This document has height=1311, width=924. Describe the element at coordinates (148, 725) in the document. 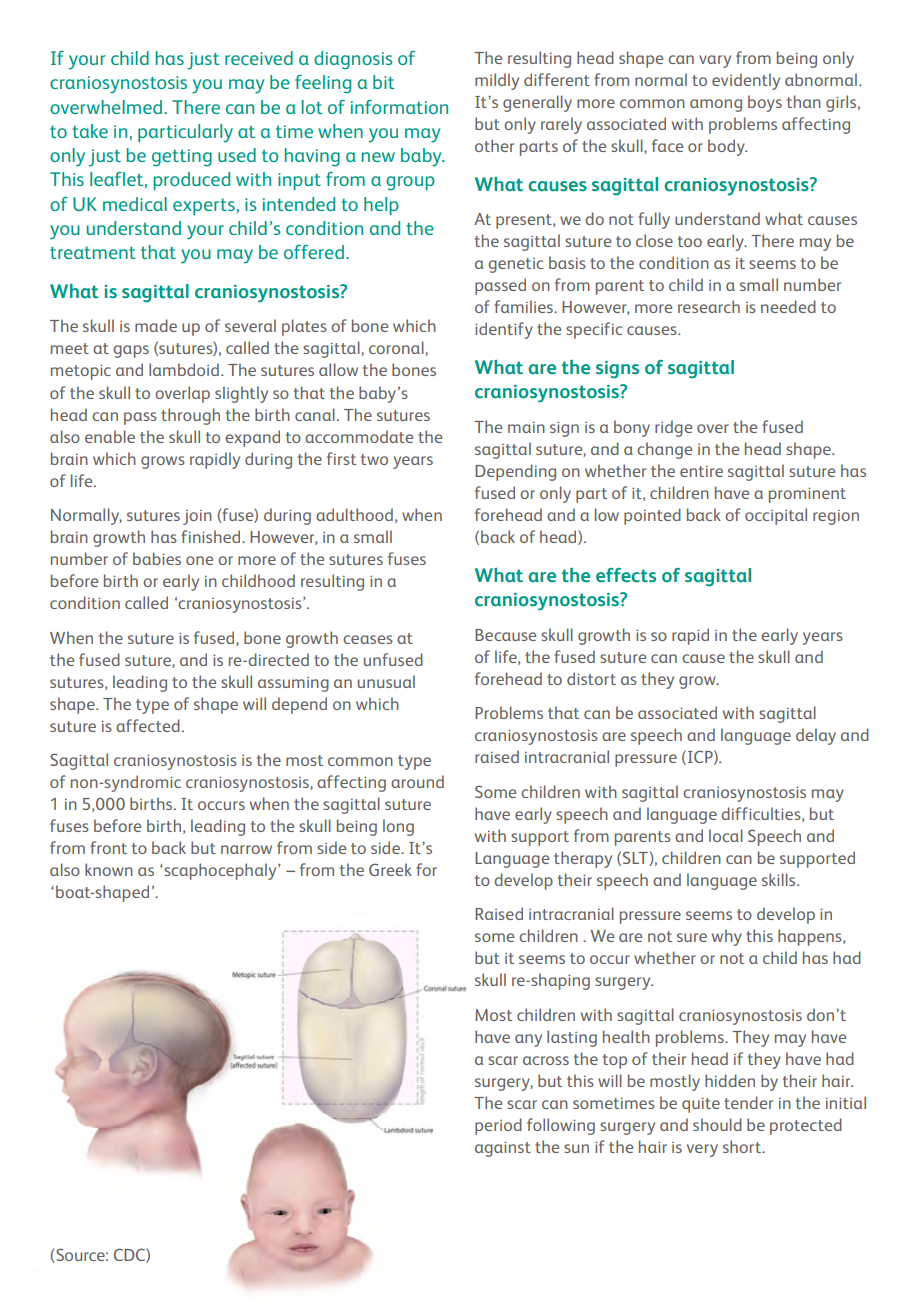

I see `affected` at that location.
